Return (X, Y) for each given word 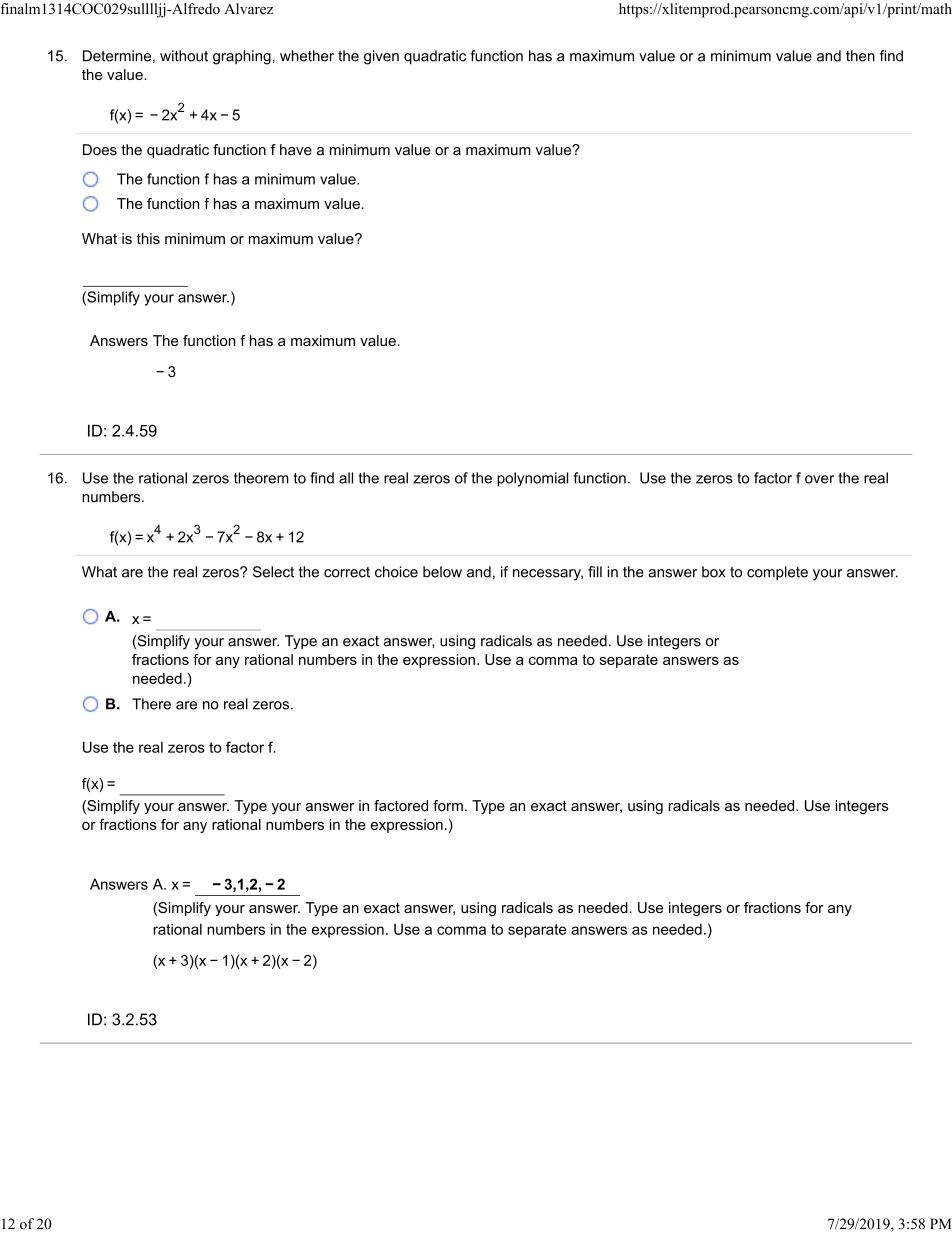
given (381, 57)
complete (777, 573)
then (860, 56)
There (151, 704)
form (448, 805)
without (184, 56)
